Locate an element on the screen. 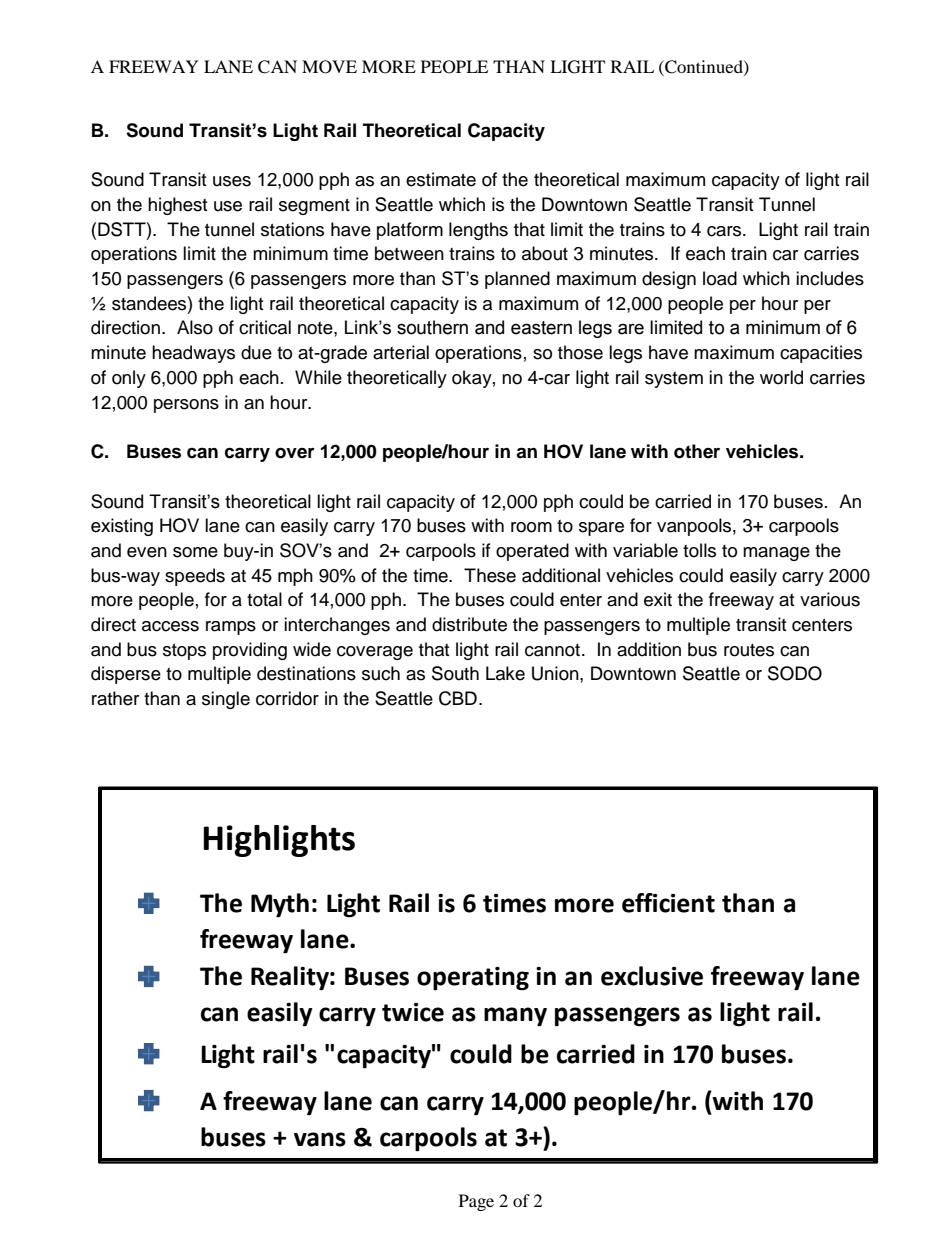  cars is located at coordinates (725, 231).
